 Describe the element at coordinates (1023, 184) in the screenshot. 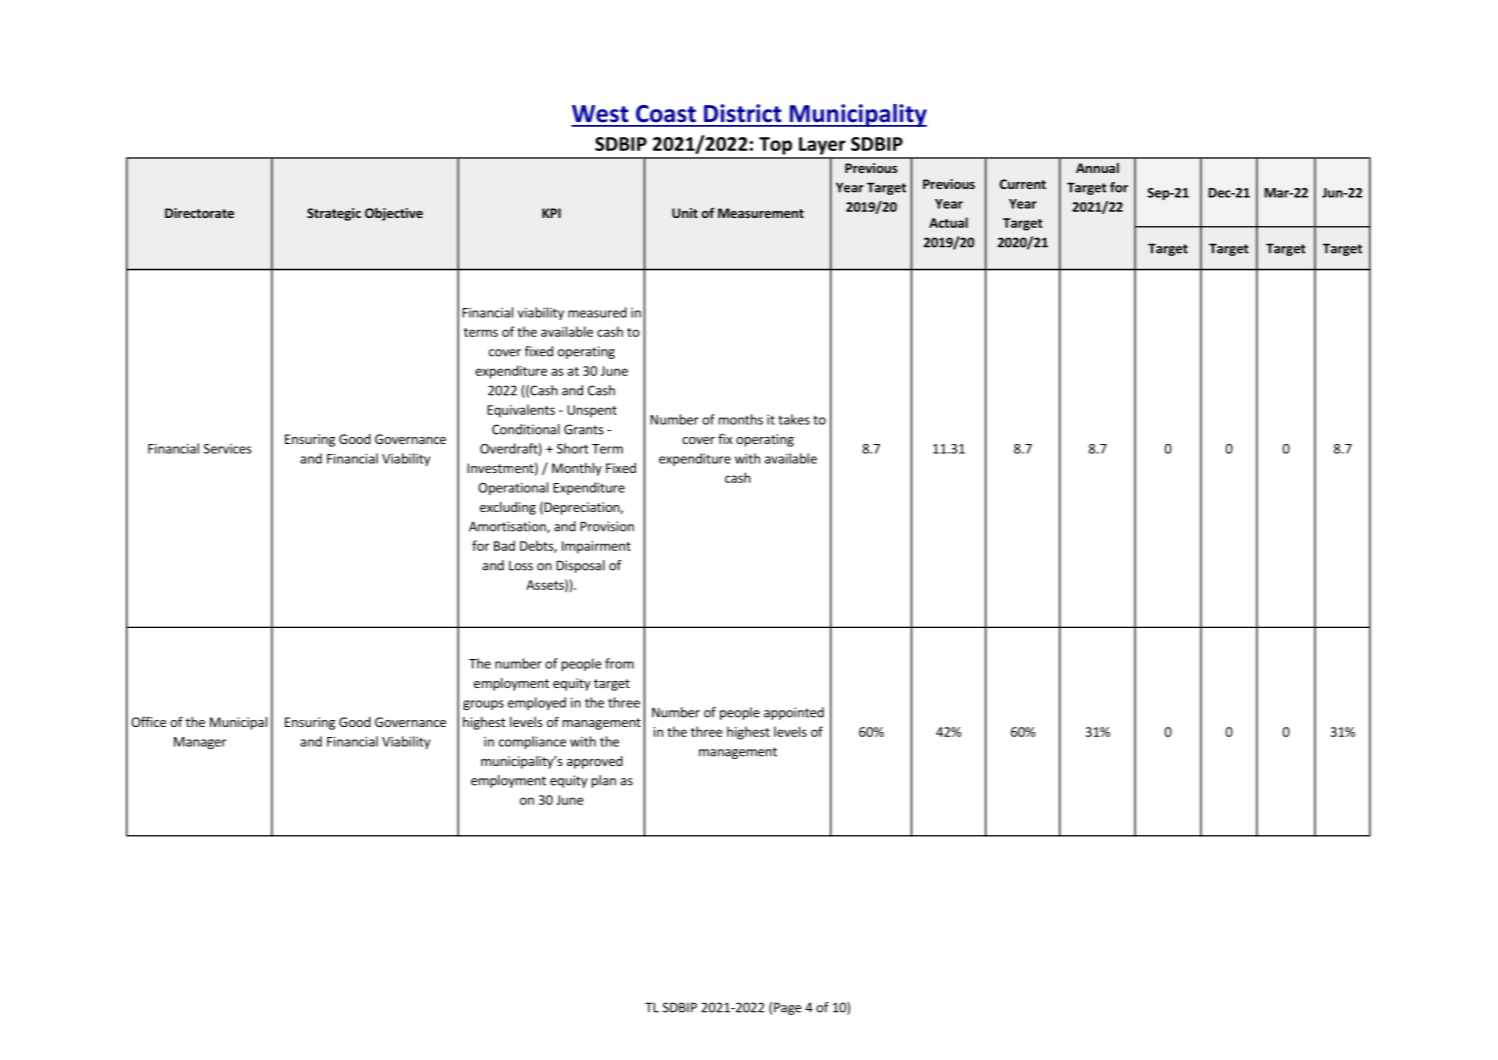

I see `Current` at that location.
